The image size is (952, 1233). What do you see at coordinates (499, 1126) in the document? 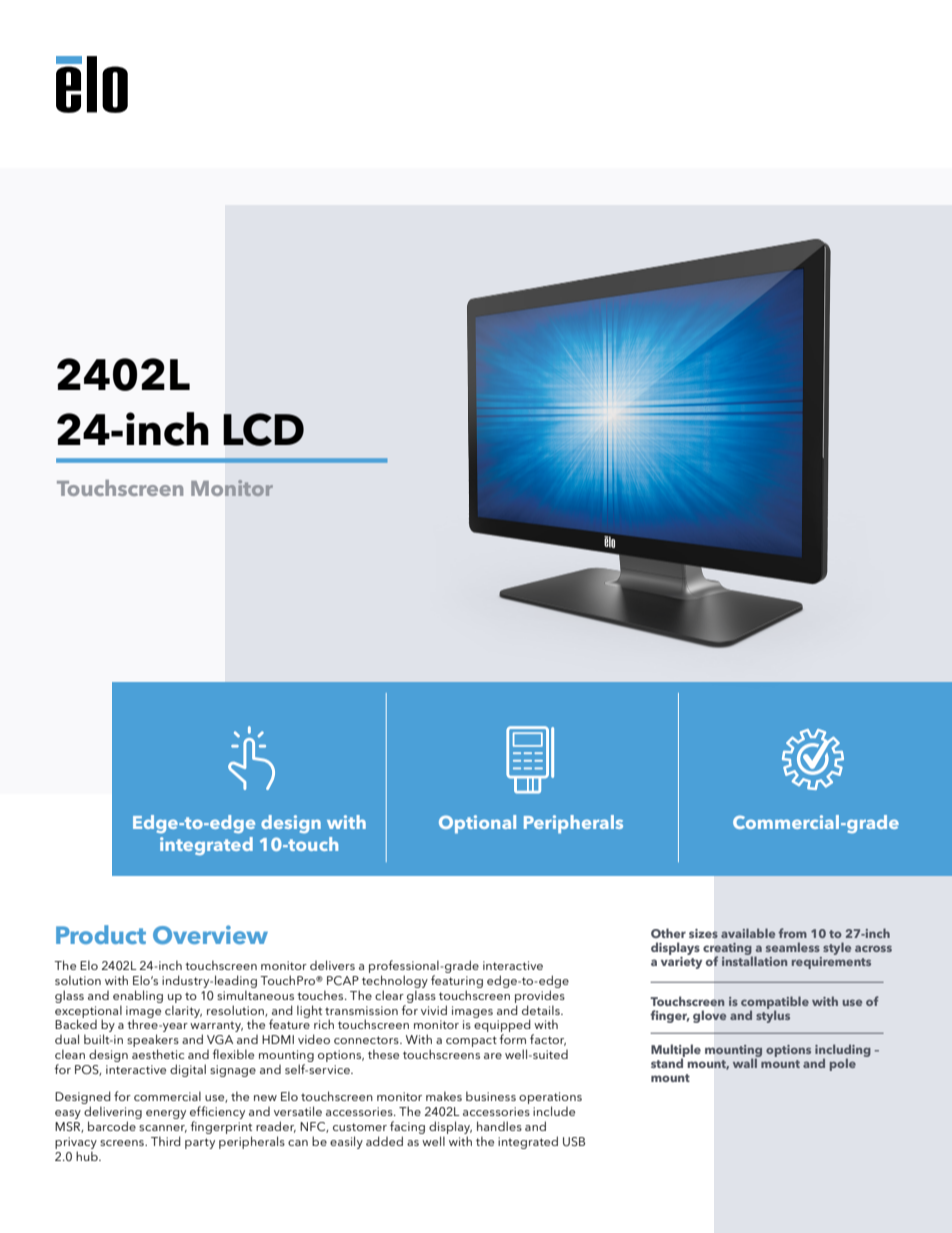
I see `handles` at bounding box center [499, 1126].
